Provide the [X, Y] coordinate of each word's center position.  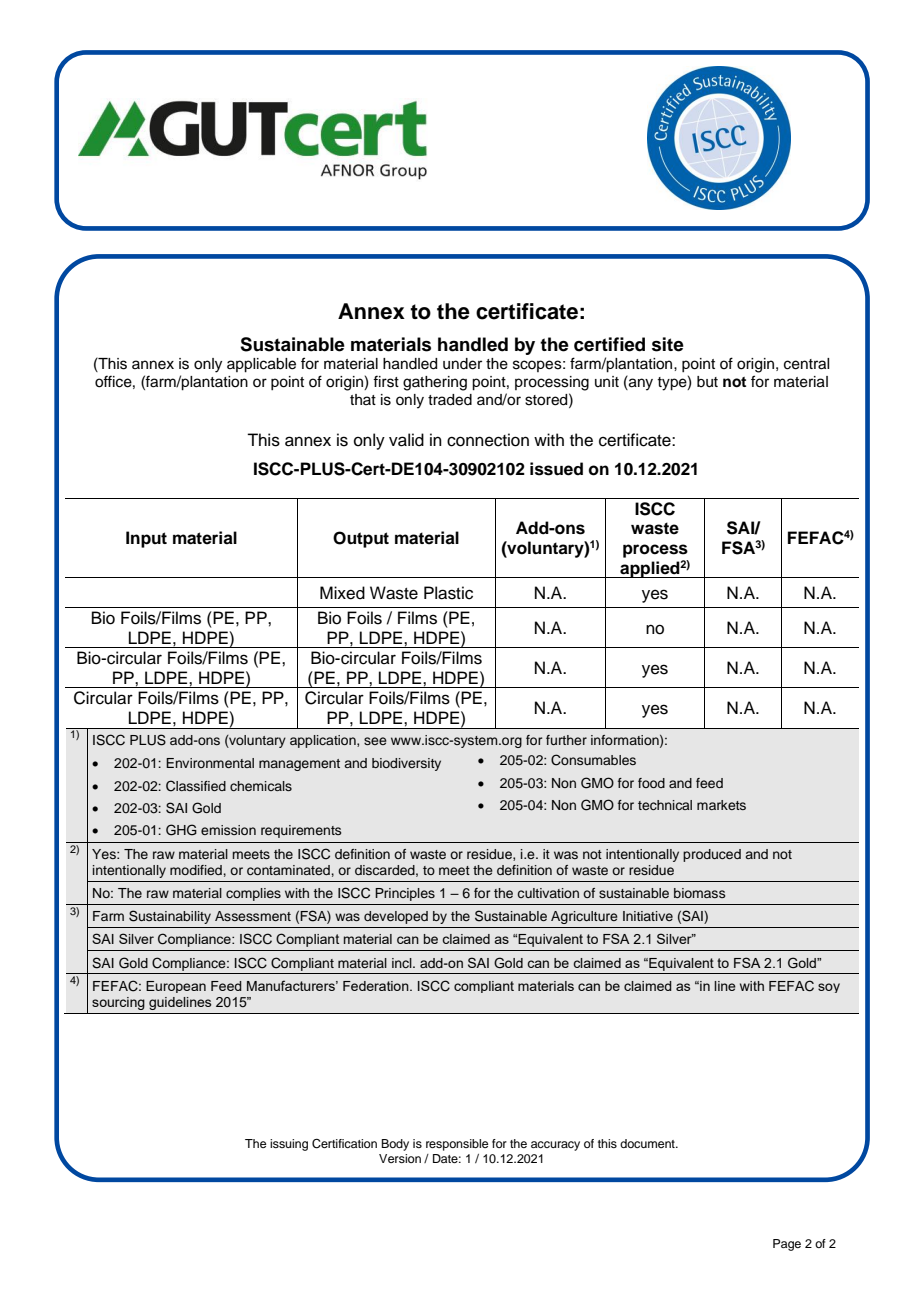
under [462, 364]
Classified [196, 786]
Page [787, 1245]
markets [721, 805]
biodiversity [406, 764]
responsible [457, 1145]
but [707, 382]
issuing [289, 1145]
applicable [261, 365]
